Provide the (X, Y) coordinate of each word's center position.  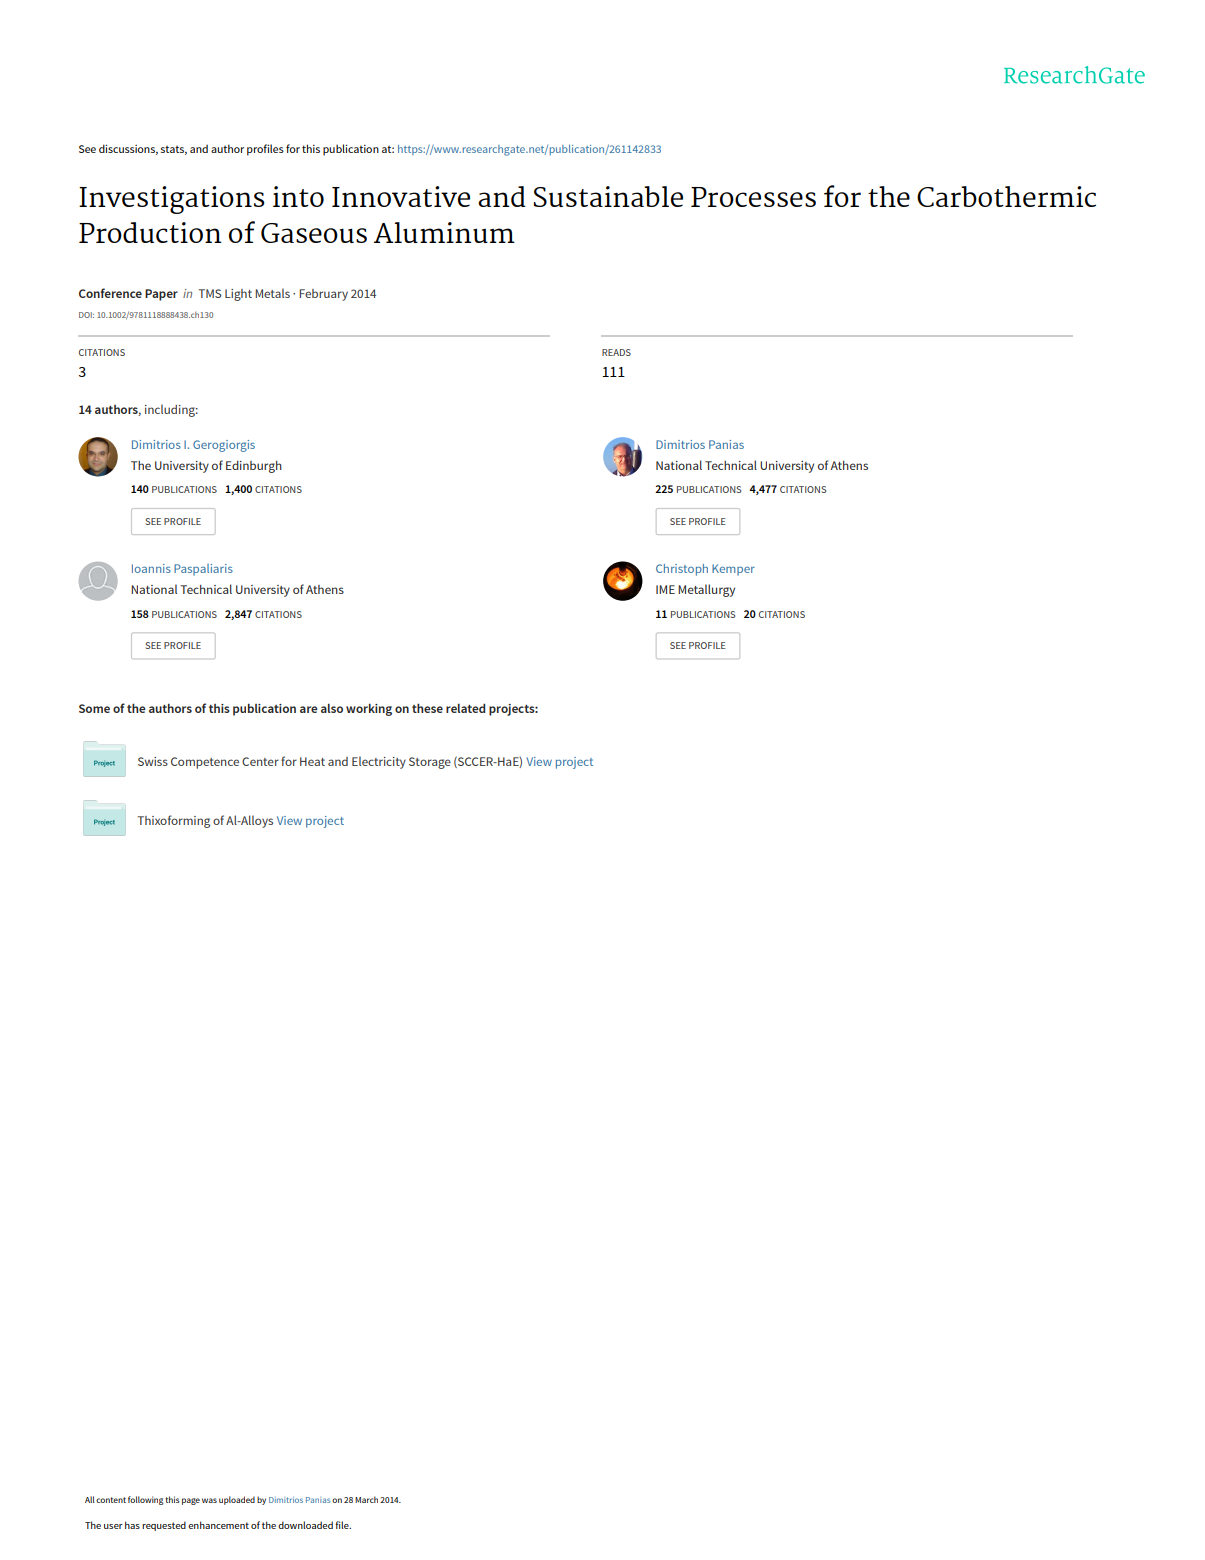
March (366, 1499)
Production (150, 232)
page (191, 1501)
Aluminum (444, 232)
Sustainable (608, 196)
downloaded (305, 1525)
